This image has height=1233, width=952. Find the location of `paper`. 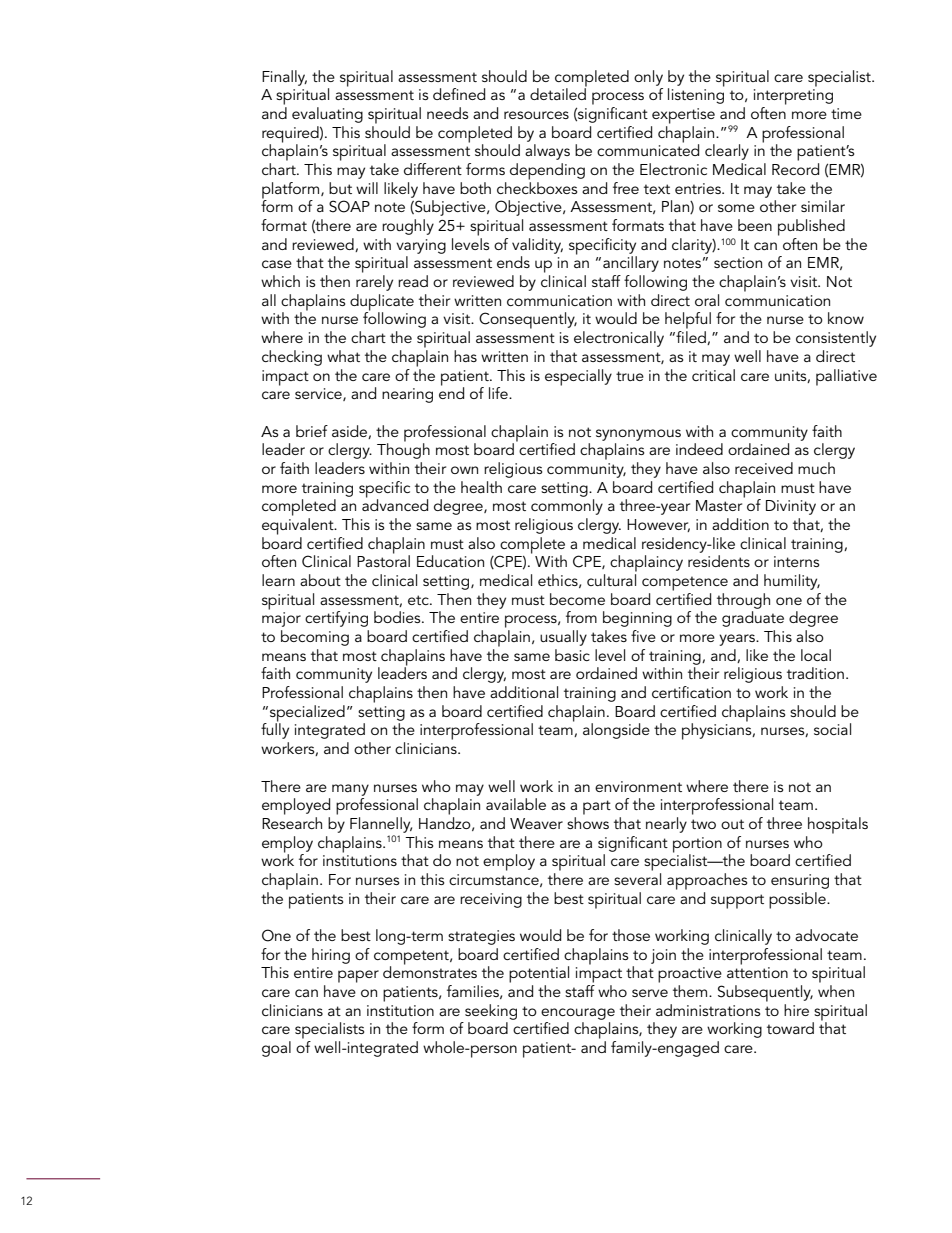

paper is located at coordinates (358, 976).
